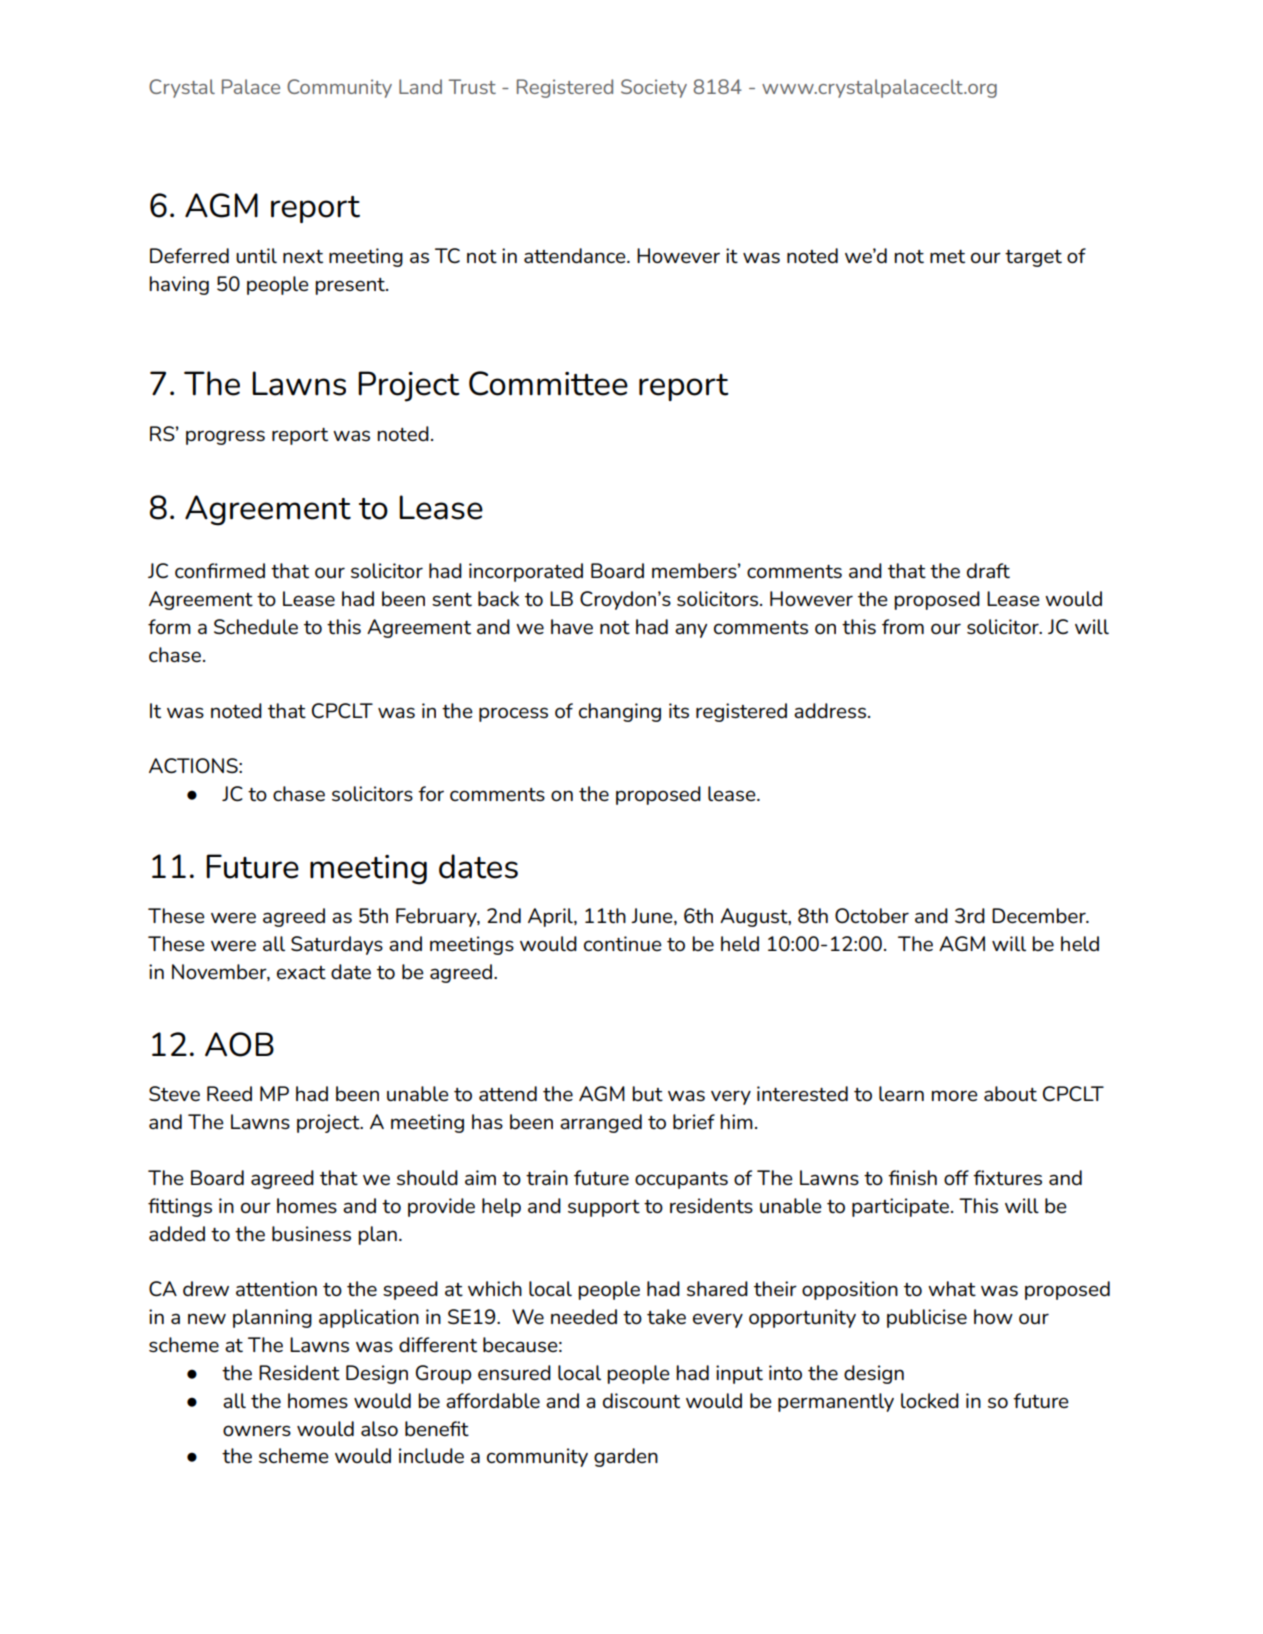 The width and height of the image is (1263, 1634). What do you see at coordinates (420, 86) in the image?
I see `Land` at bounding box center [420, 86].
